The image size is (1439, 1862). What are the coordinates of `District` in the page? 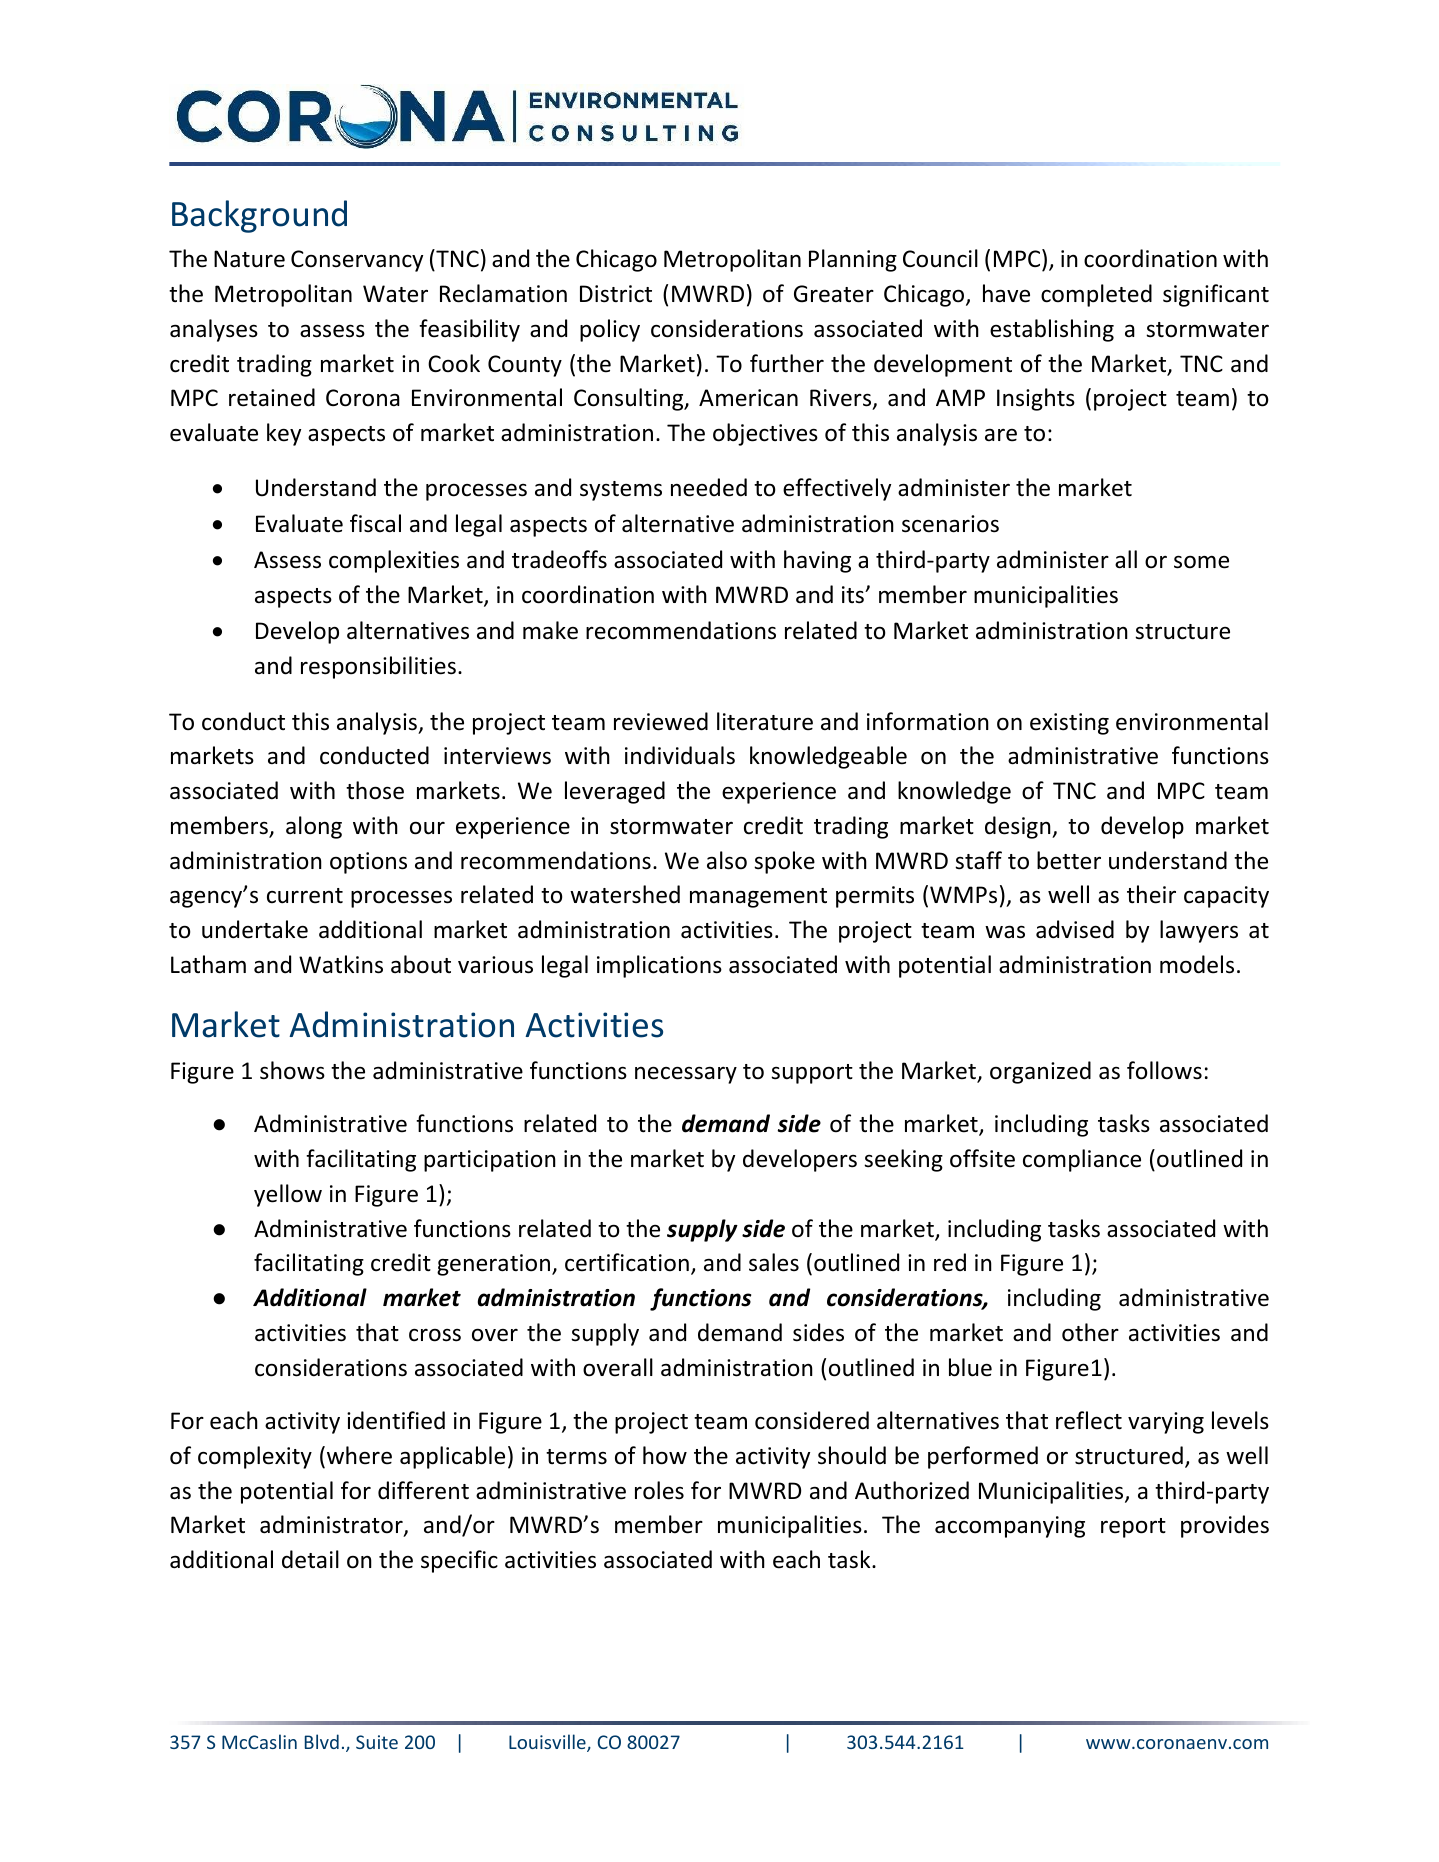 It's located at (616, 294).
